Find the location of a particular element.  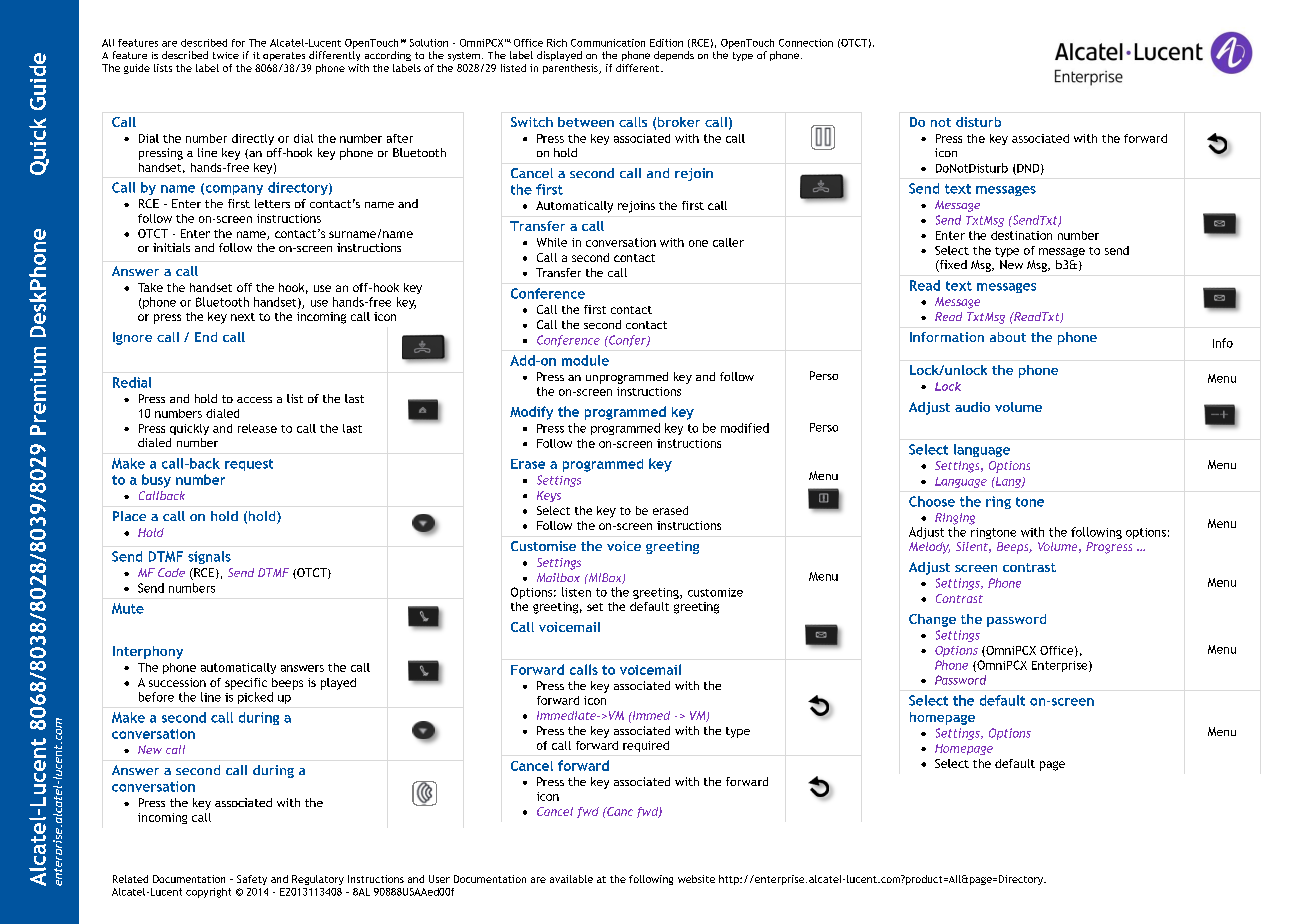

request is located at coordinates (249, 465).
